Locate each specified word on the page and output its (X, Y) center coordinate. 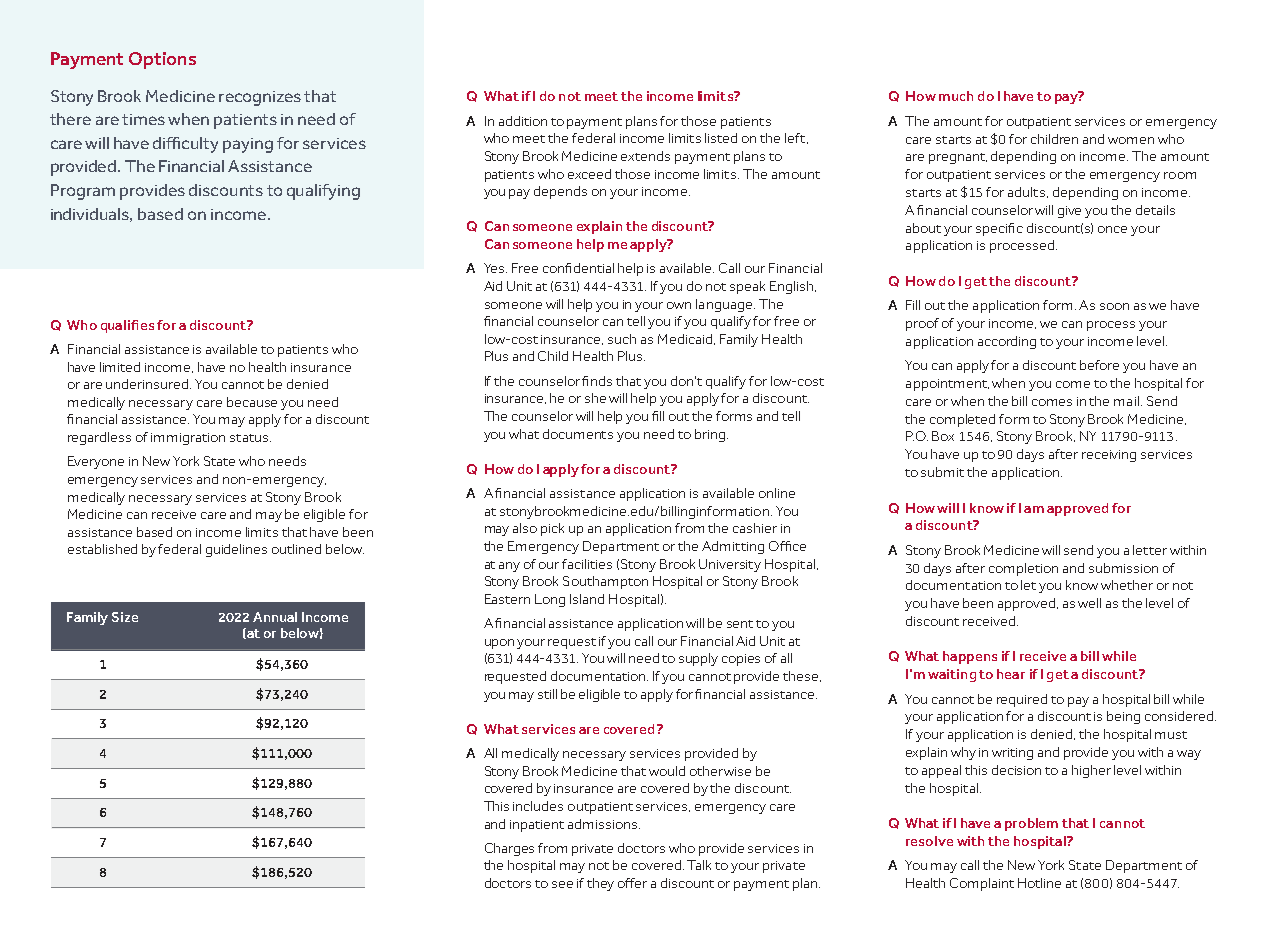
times (143, 119)
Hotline (1039, 883)
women (1131, 140)
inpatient (537, 826)
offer (632, 883)
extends (645, 156)
